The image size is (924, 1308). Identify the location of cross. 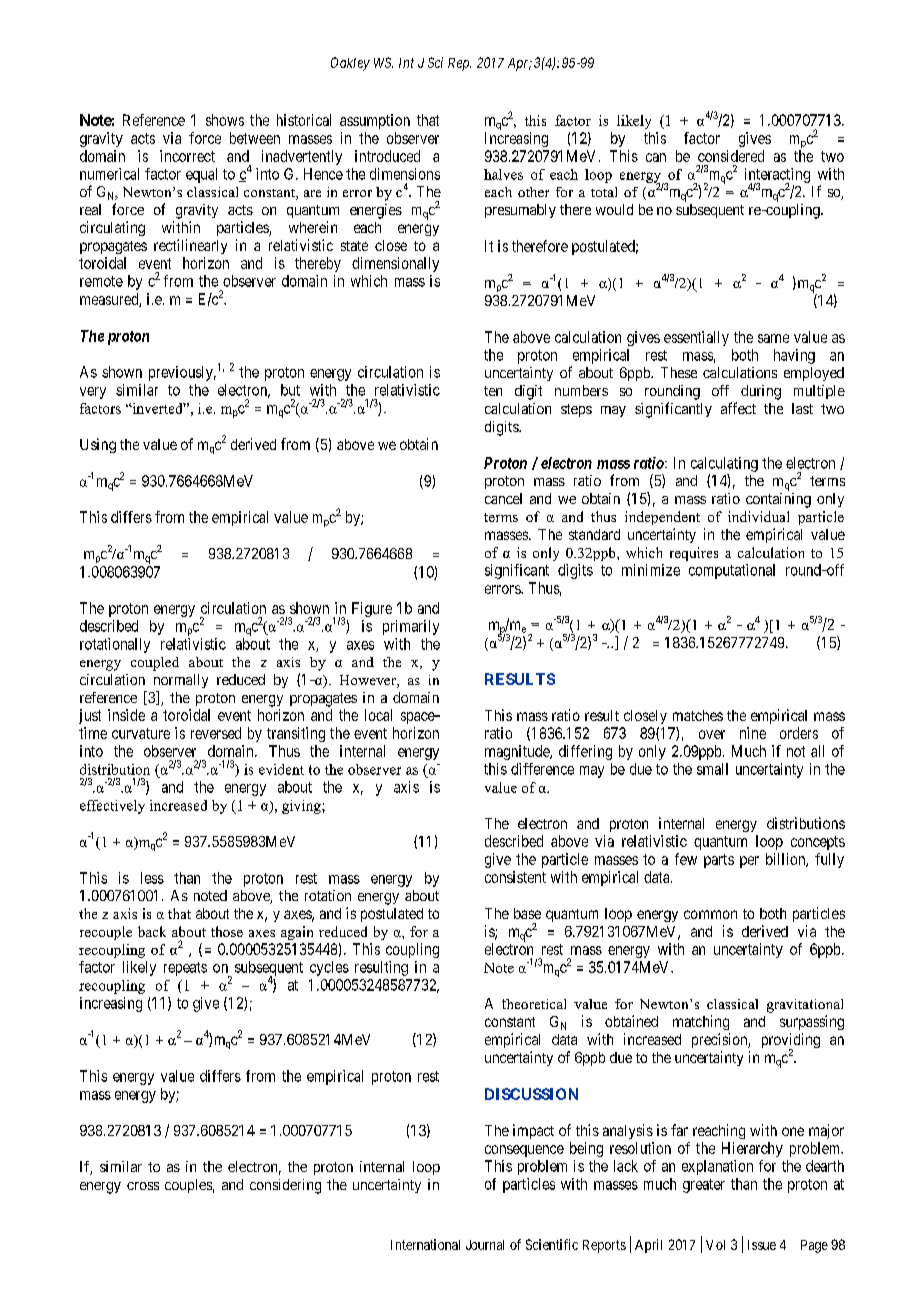
(143, 1186).
